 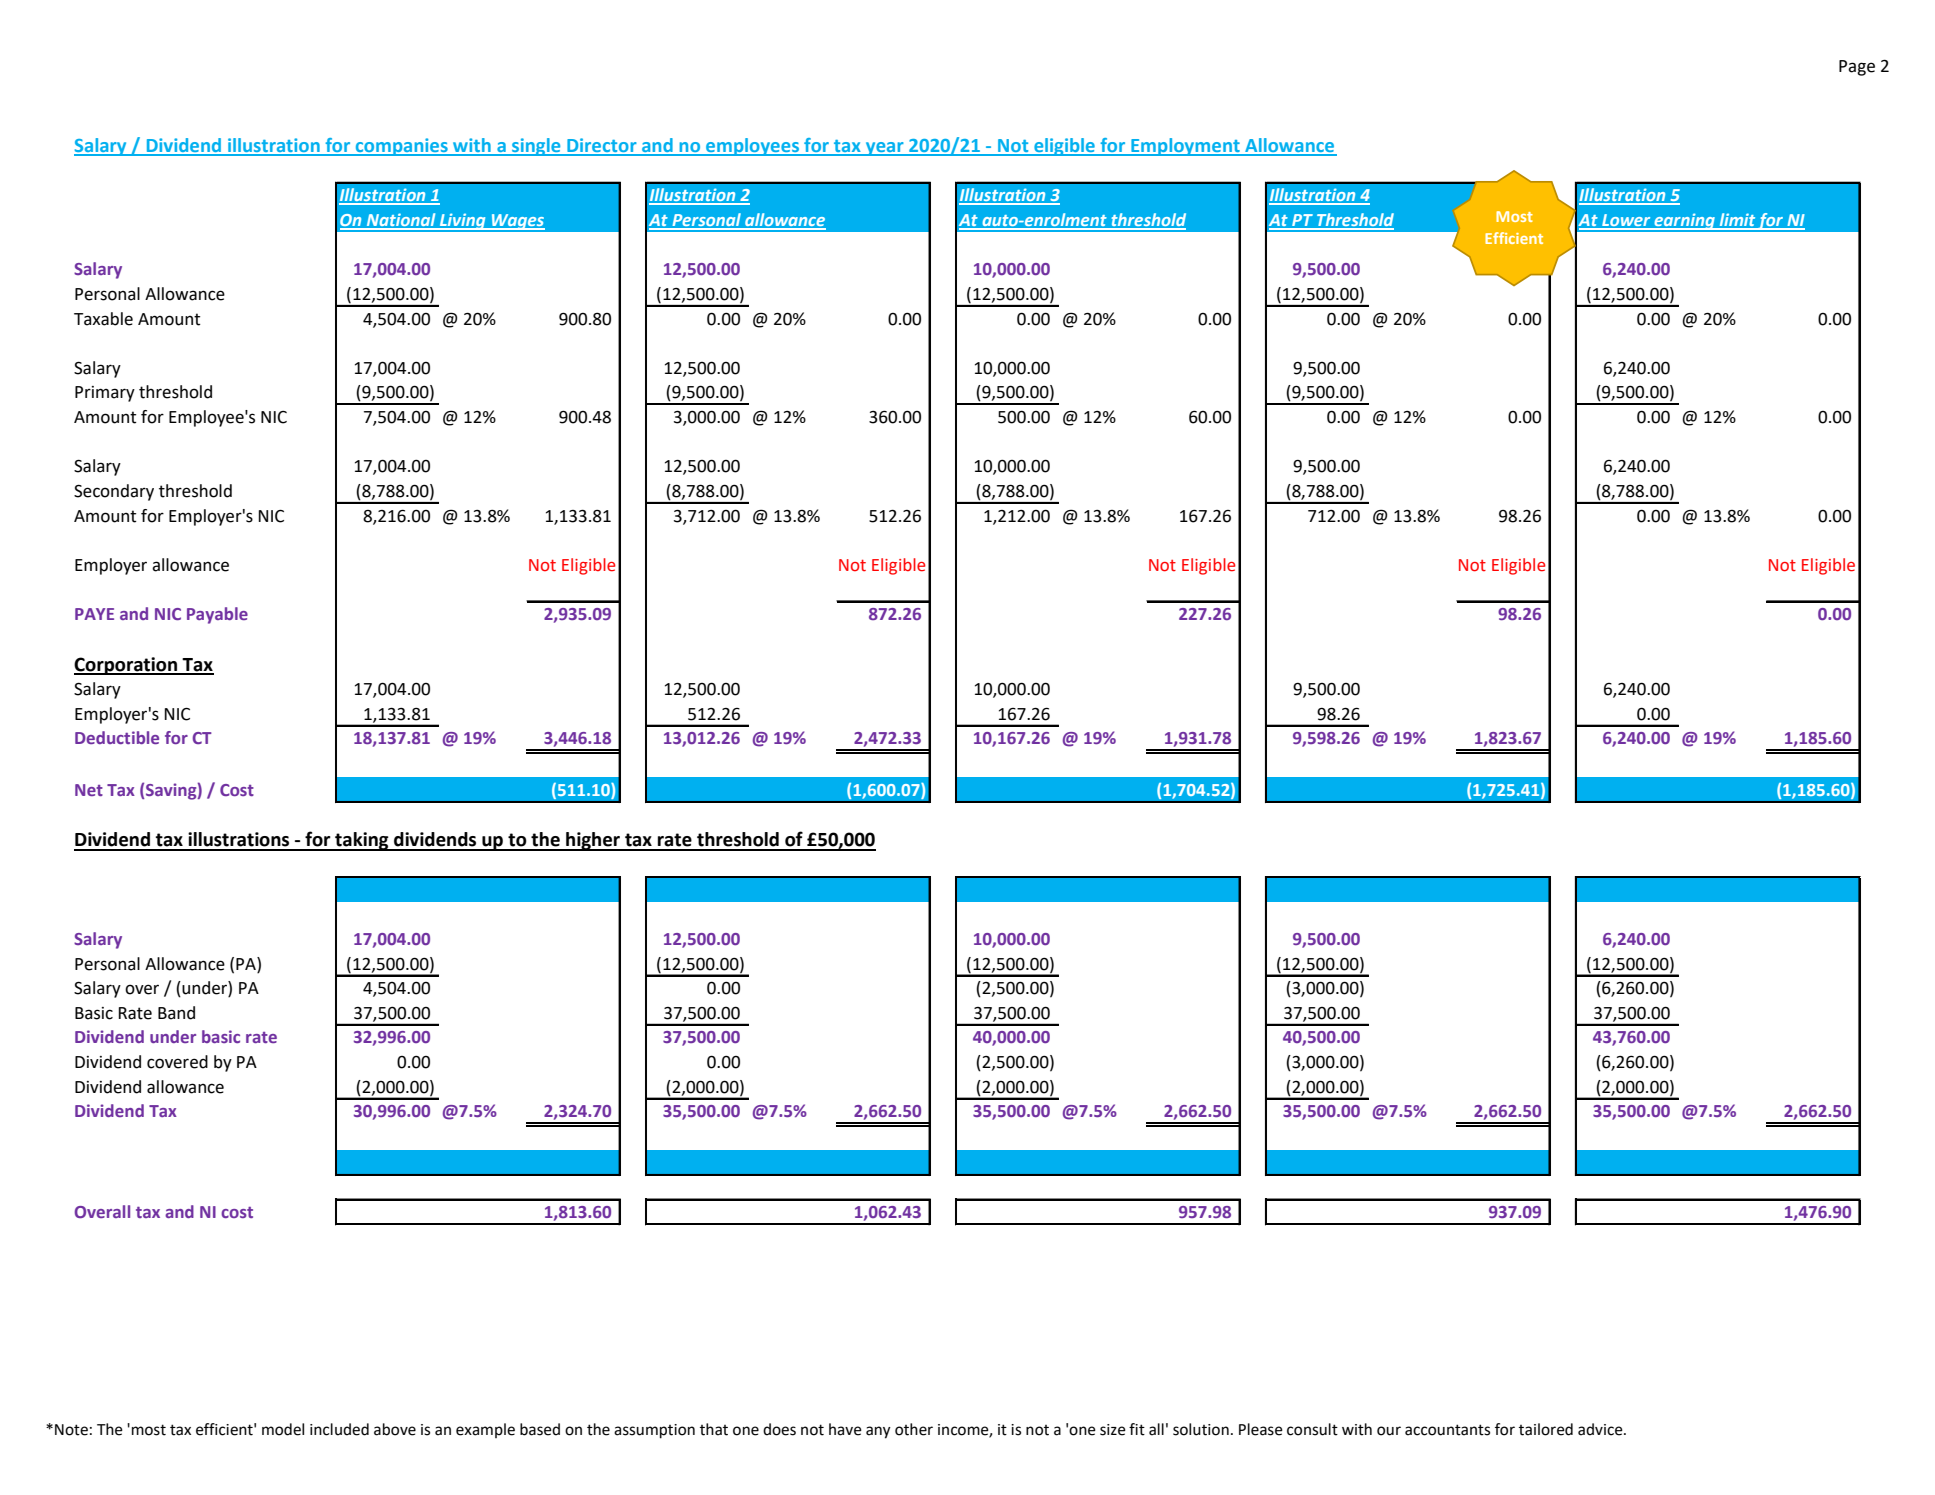 I want to click on companies, so click(x=401, y=147).
